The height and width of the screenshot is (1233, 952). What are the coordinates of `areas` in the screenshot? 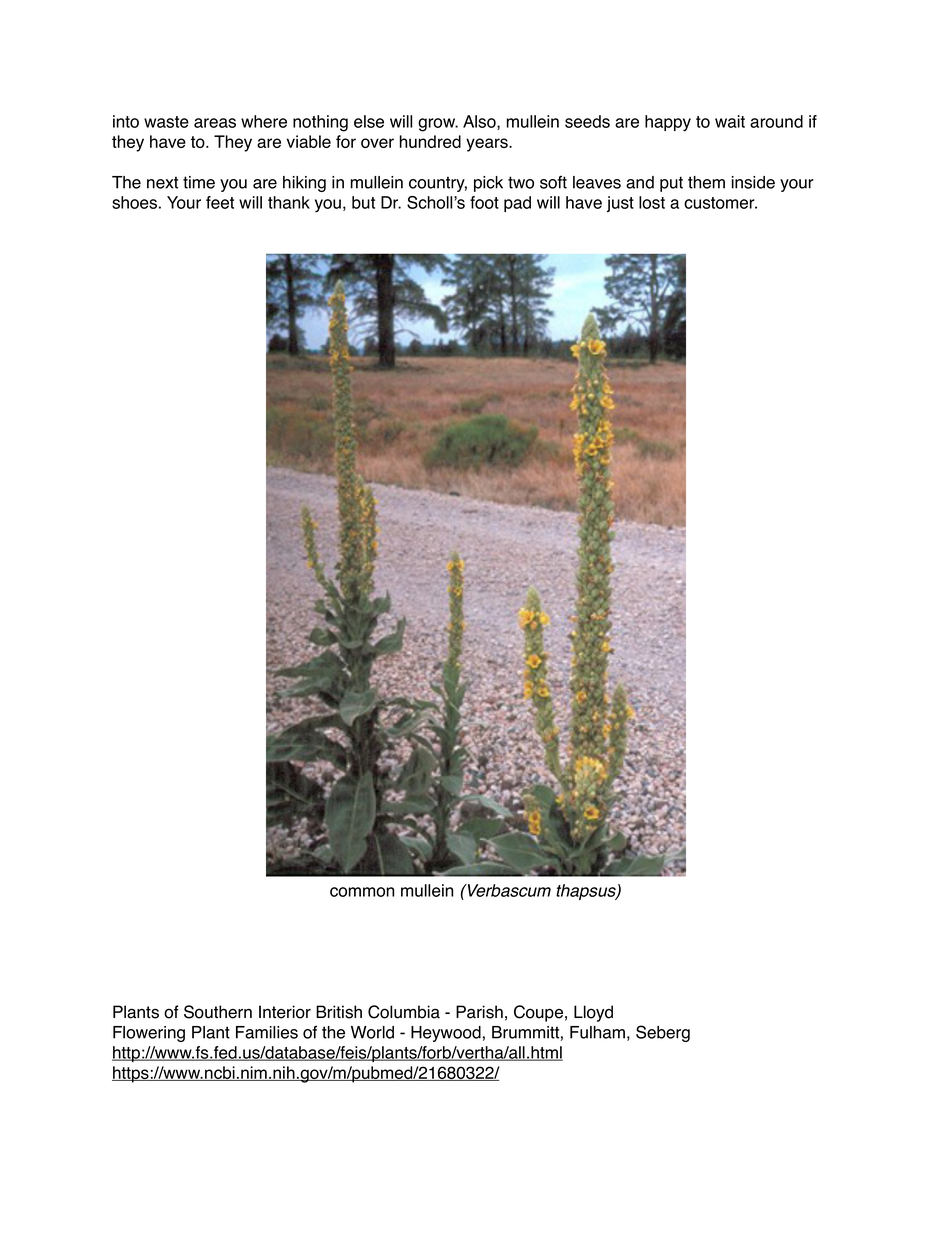 It's located at (215, 123).
